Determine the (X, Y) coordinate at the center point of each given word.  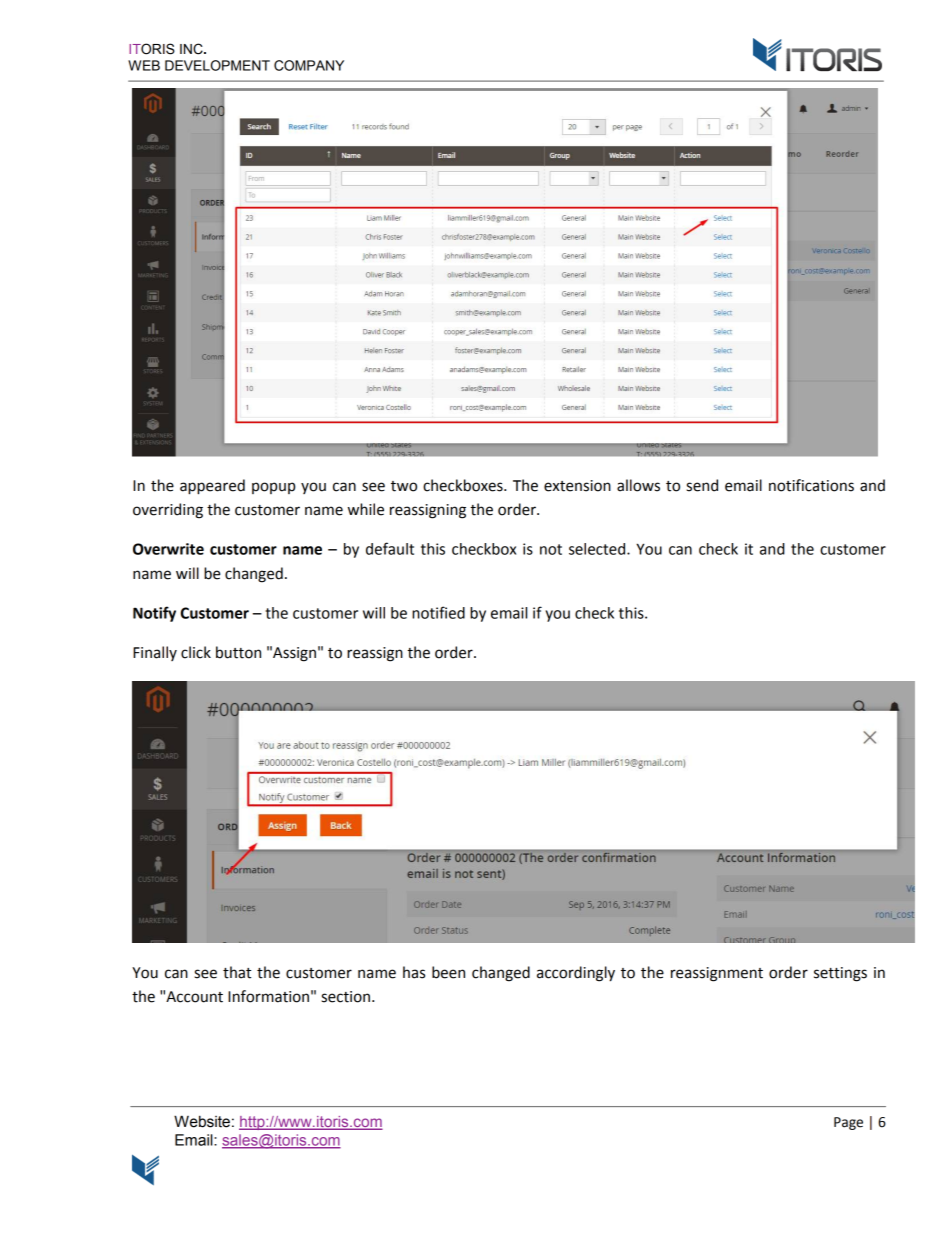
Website (202, 1121)
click (196, 652)
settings (840, 974)
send (702, 485)
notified (438, 612)
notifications (811, 485)
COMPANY (309, 65)
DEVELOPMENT (217, 65)
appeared (212, 487)
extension (577, 486)
